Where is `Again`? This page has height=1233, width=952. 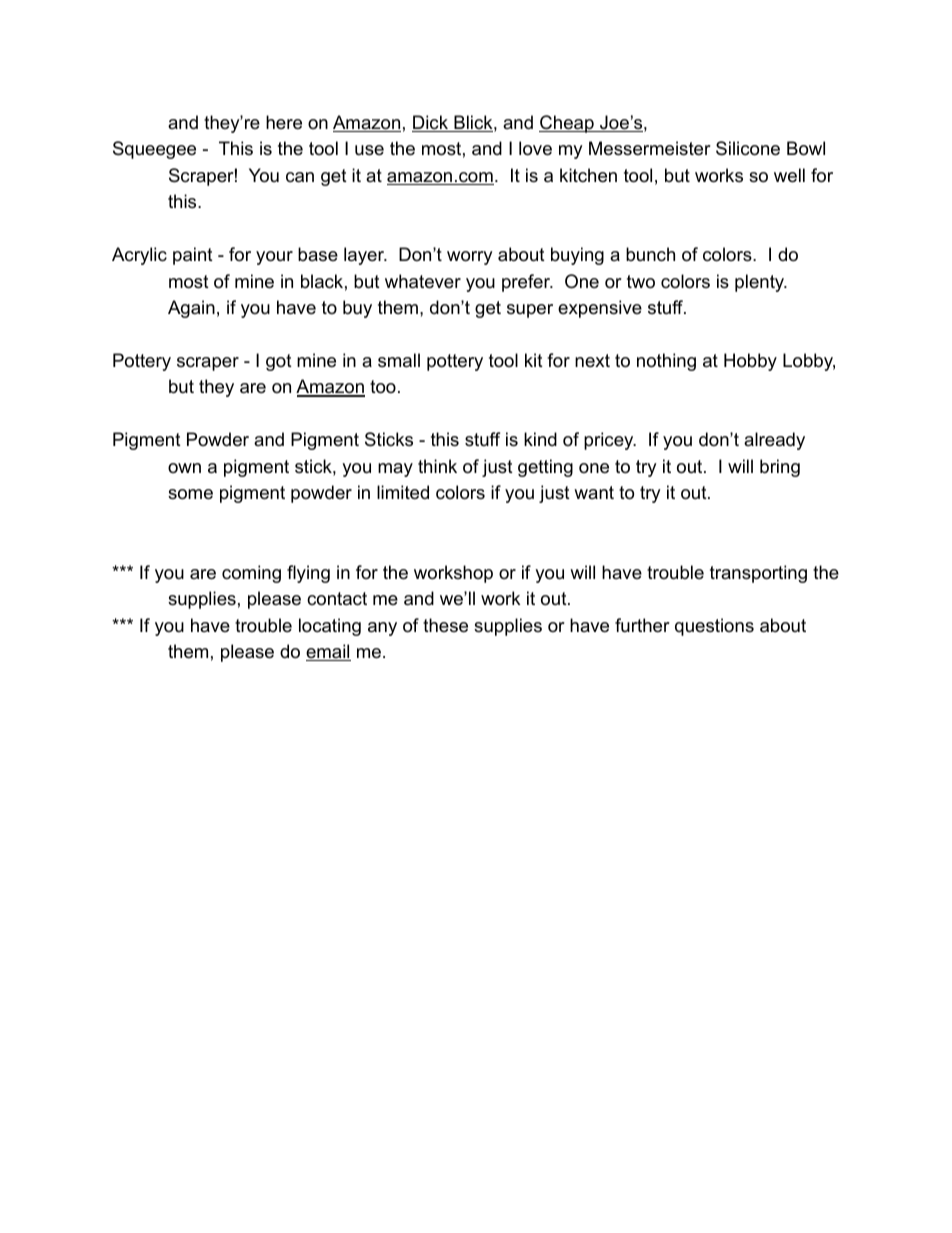
Again is located at coordinates (191, 309).
